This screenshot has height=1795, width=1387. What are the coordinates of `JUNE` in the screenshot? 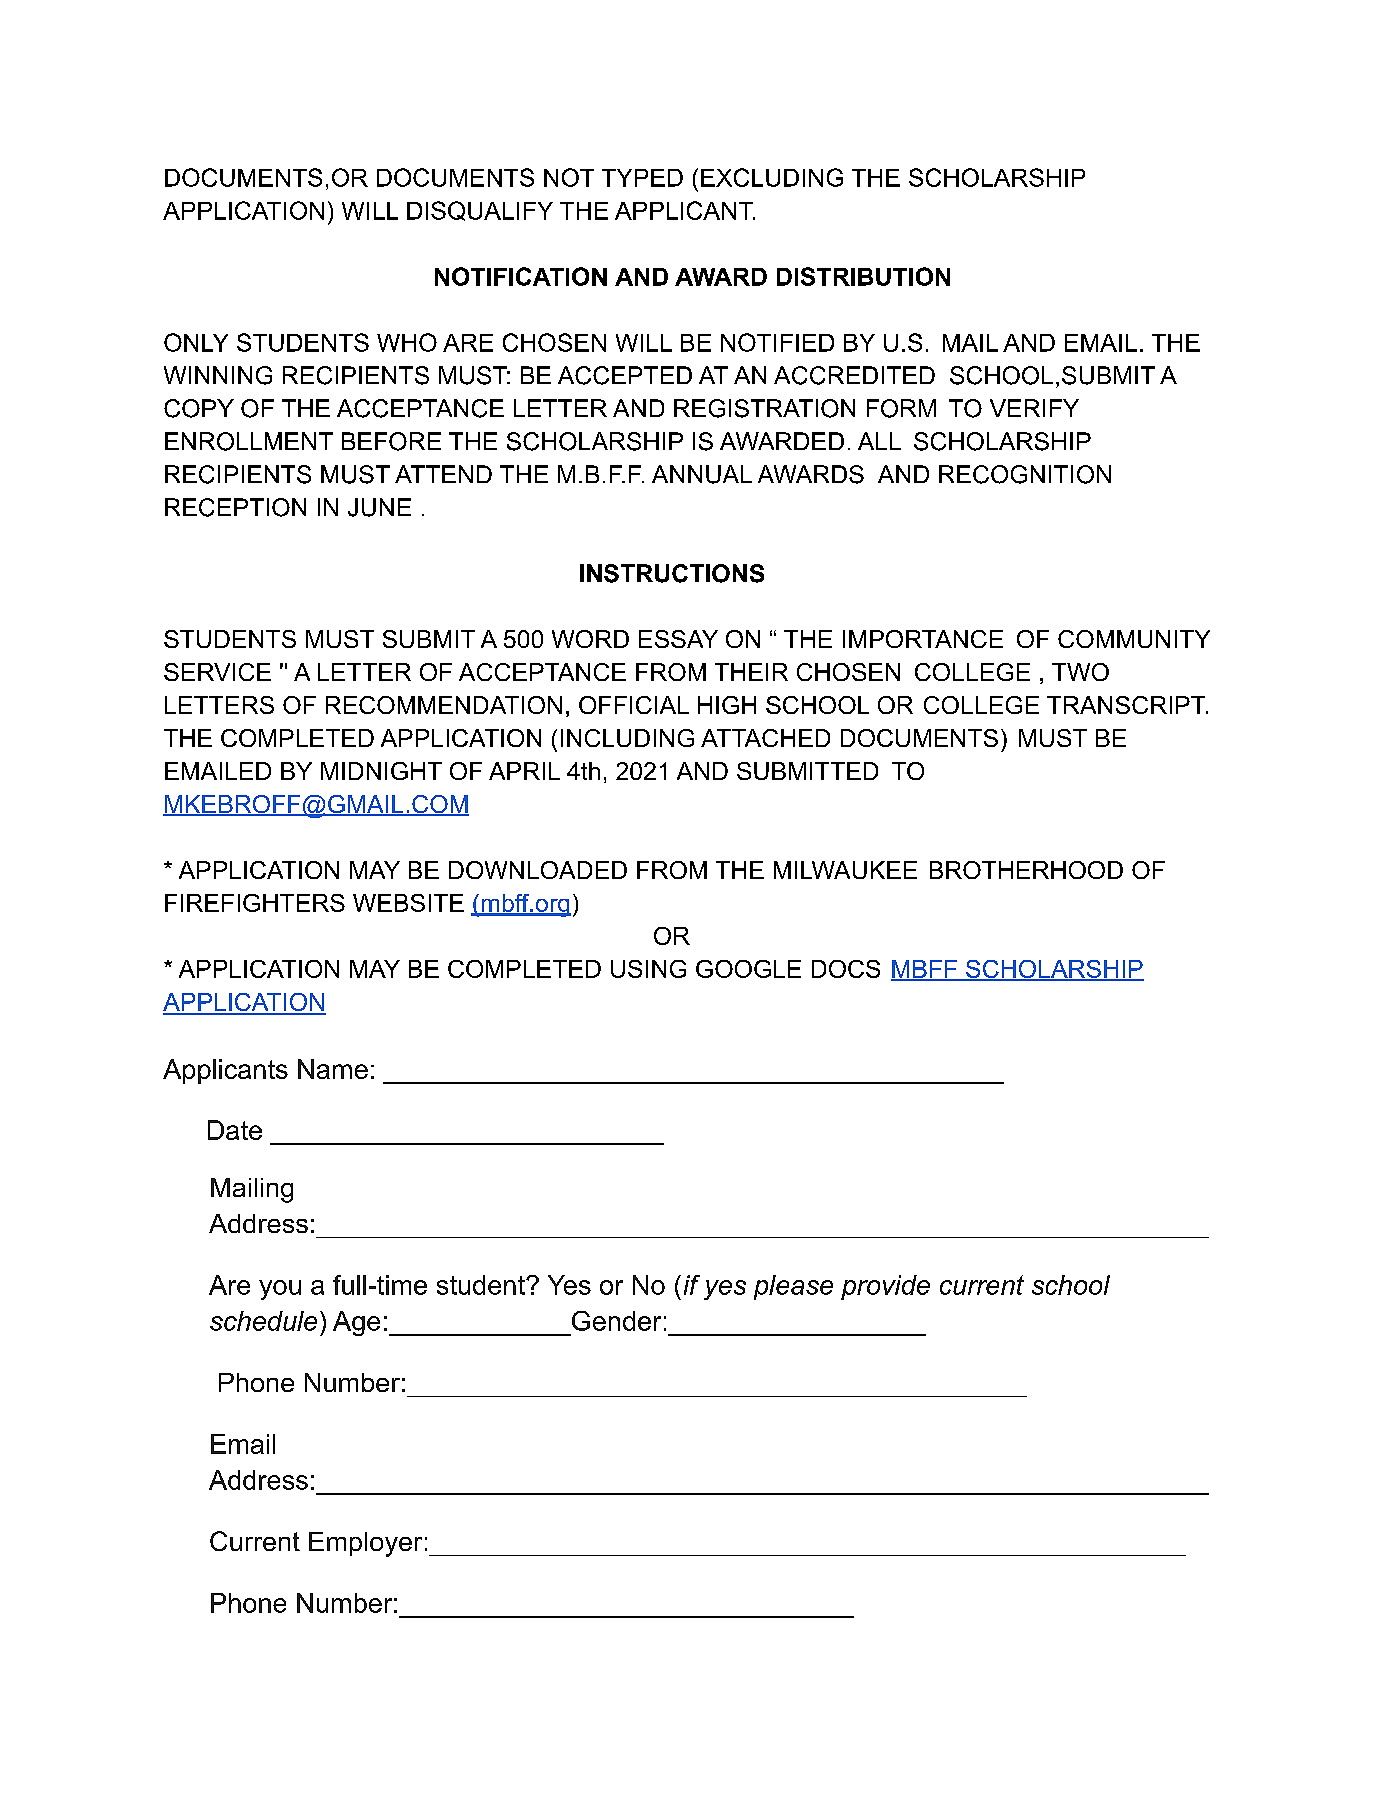 It's located at (379, 507).
